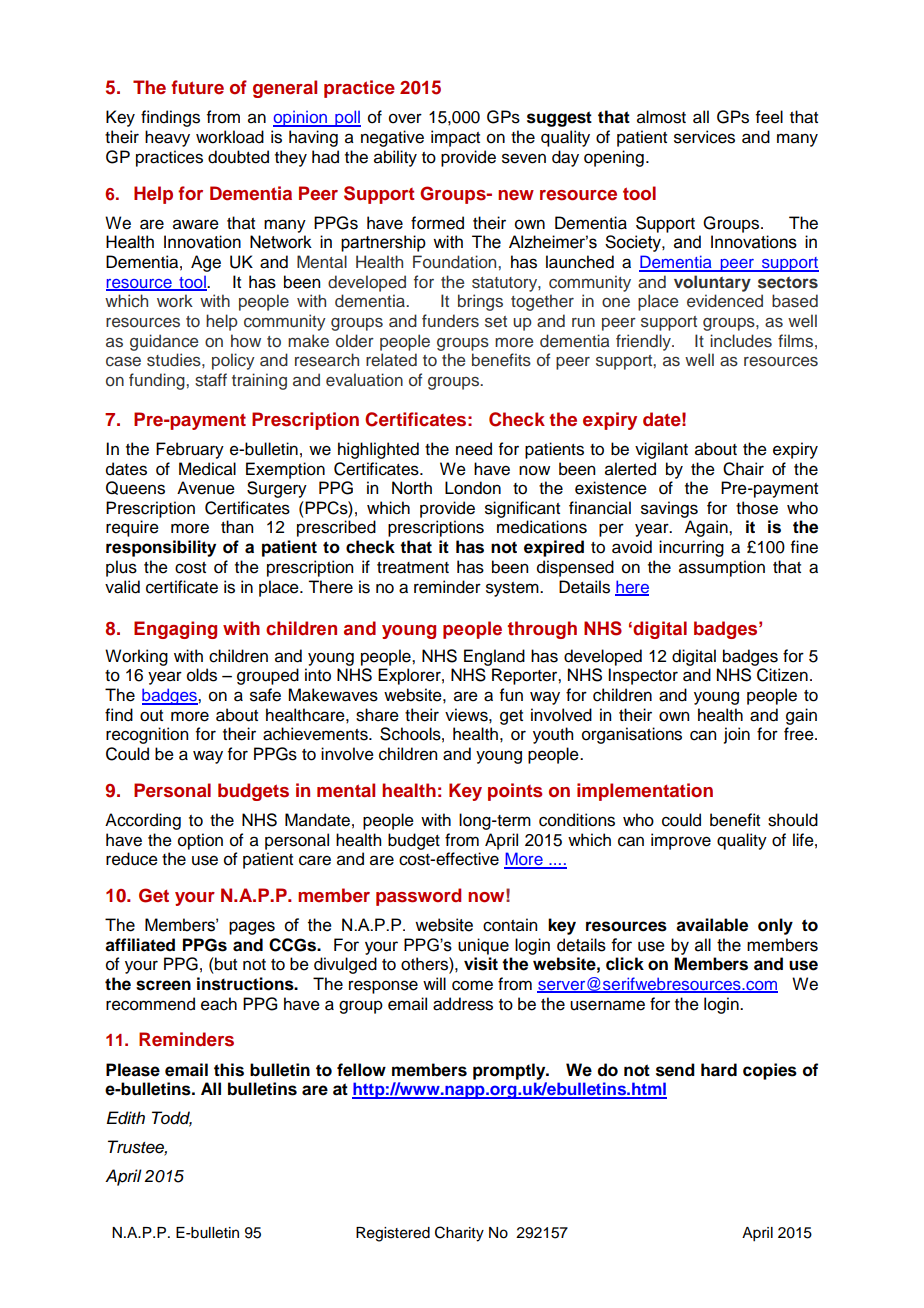 Image resolution: width=924 pixels, height=1308 pixels. Describe the element at coordinates (494, 657) in the screenshot. I see `England` at that location.
